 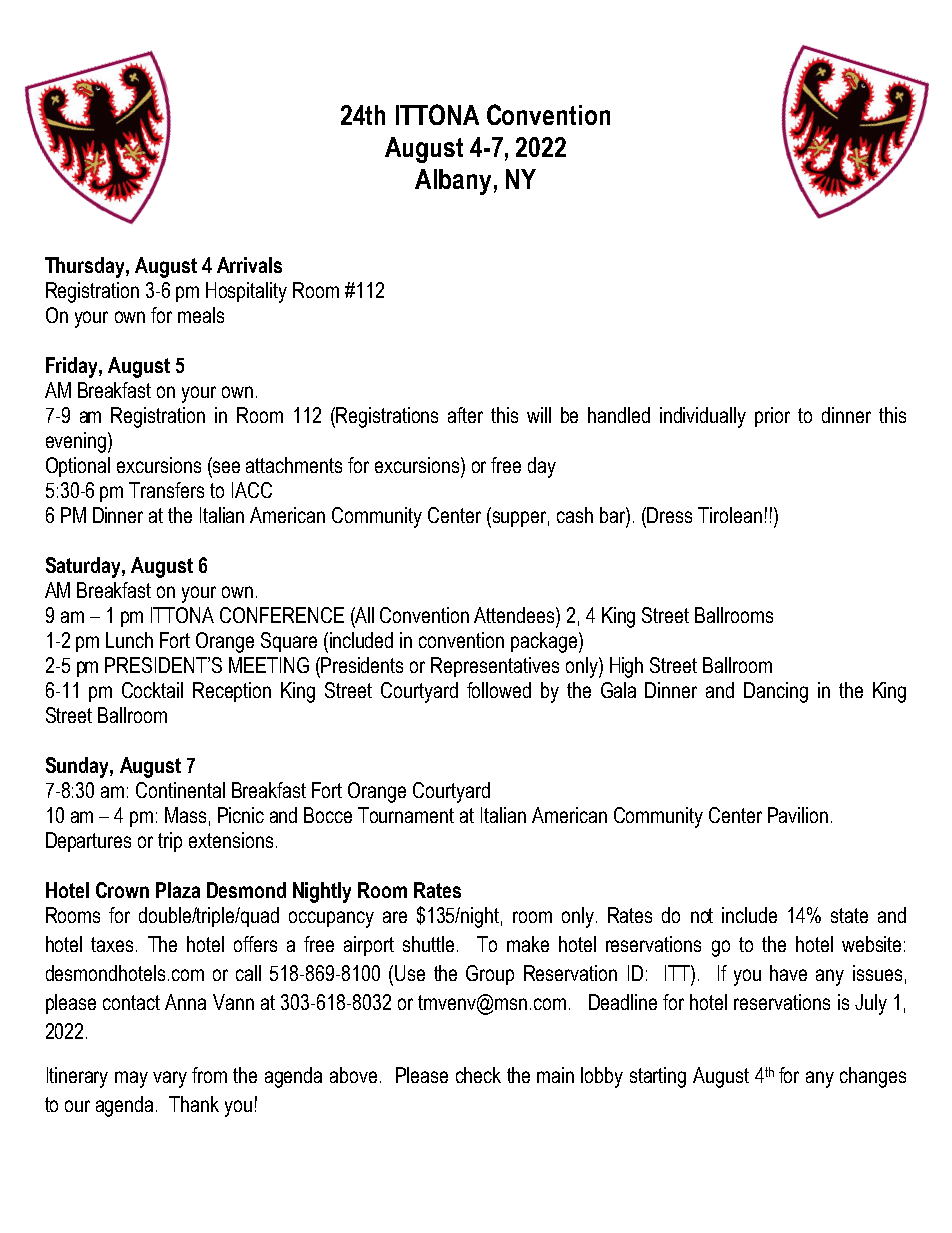 What do you see at coordinates (170, 1079) in the screenshot?
I see `vary` at bounding box center [170, 1079].
